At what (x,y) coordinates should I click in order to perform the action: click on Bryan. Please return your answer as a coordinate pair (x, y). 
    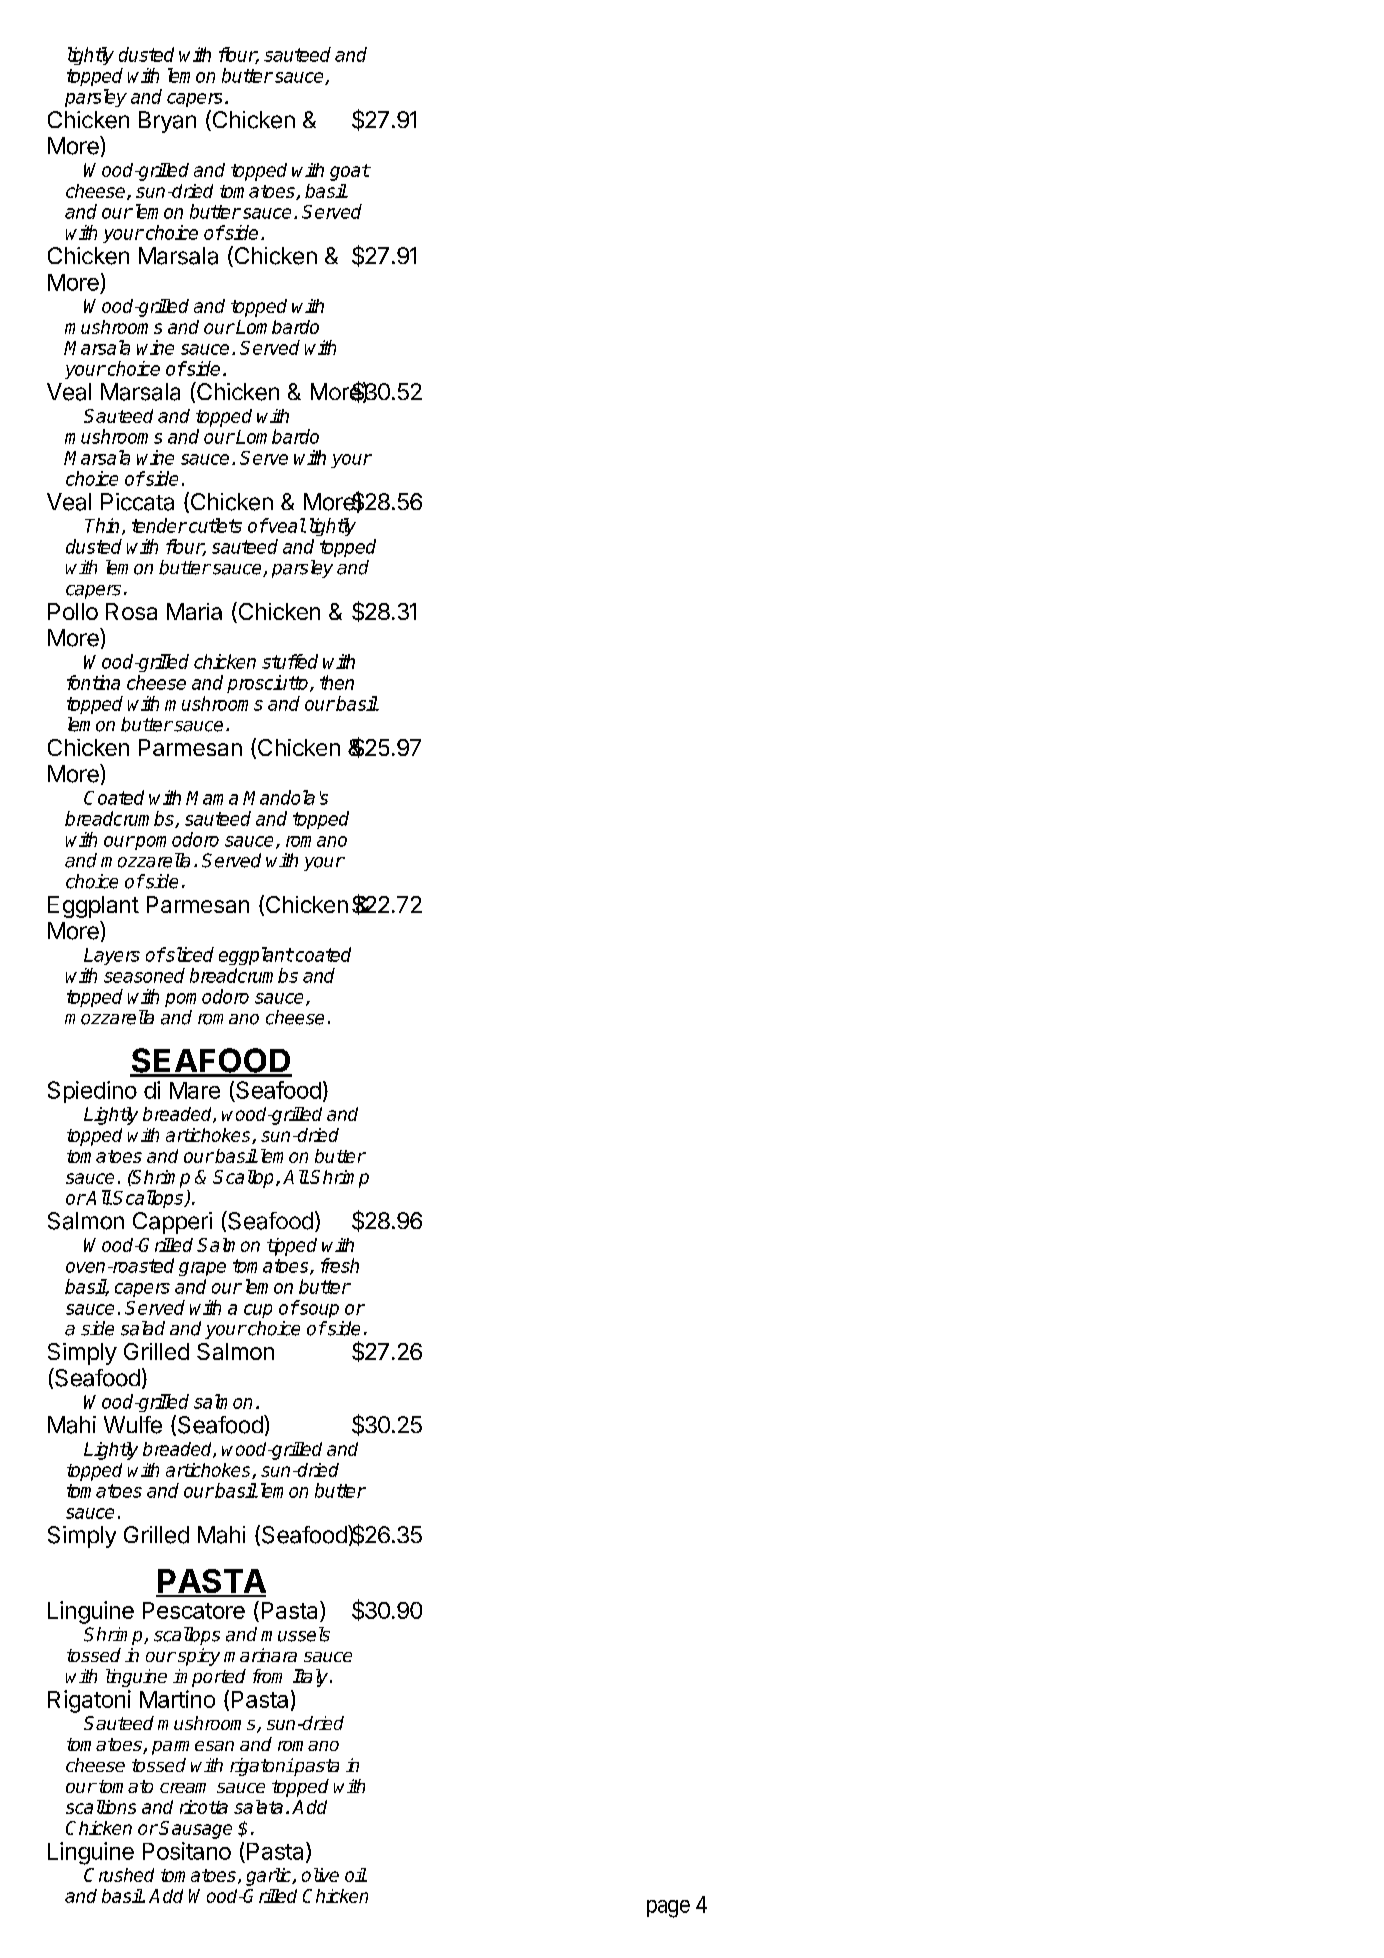
    Looking at the image, I should click on (167, 122).
